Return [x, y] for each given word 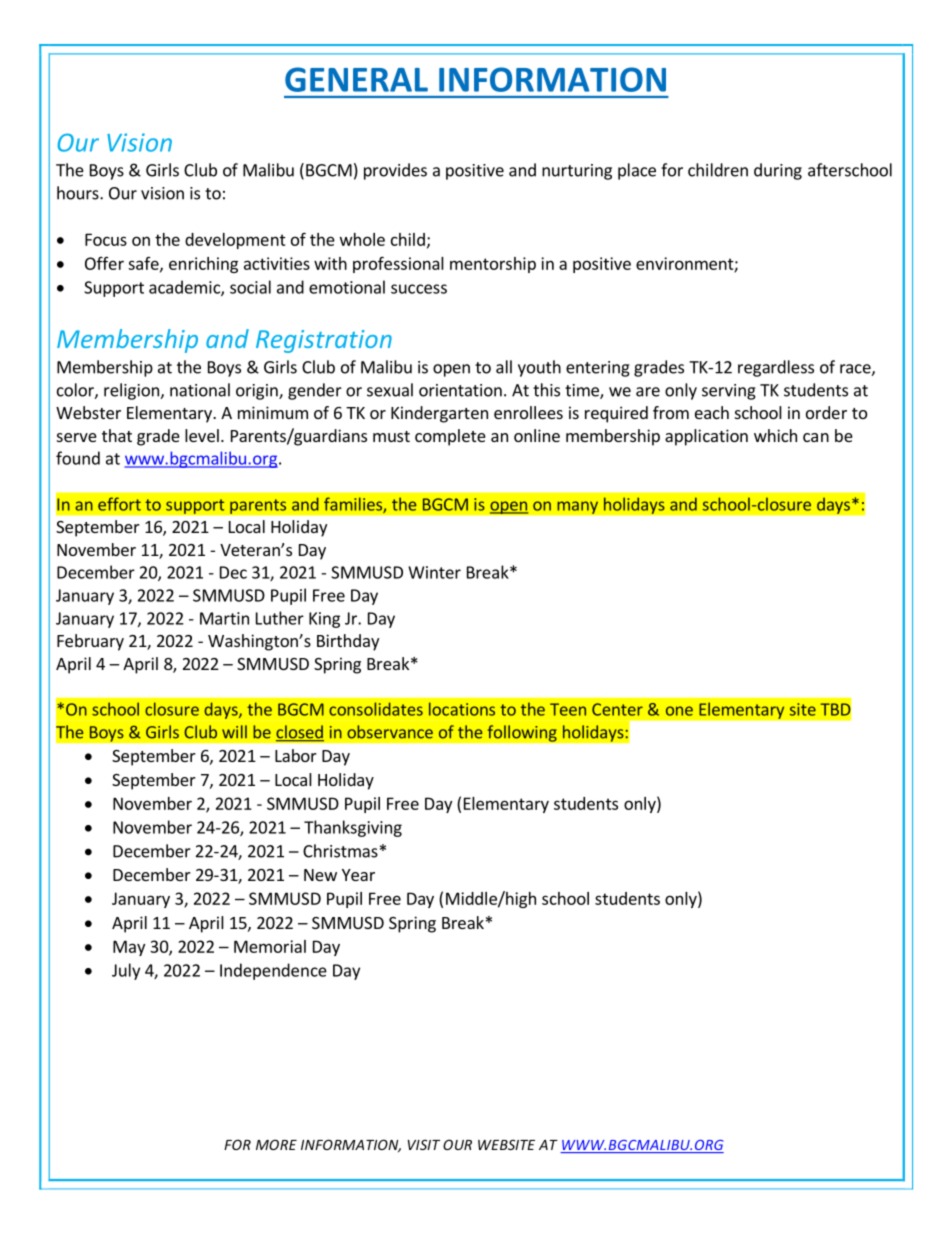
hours [79, 193]
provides [395, 171]
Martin [224, 618]
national [200, 390]
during [778, 171]
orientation [460, 390]
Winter [434, 572]
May [129, 948]
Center [617, 709]
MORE [276, 1144]
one [679, 711]
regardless [776, 368]
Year [358, 875]
